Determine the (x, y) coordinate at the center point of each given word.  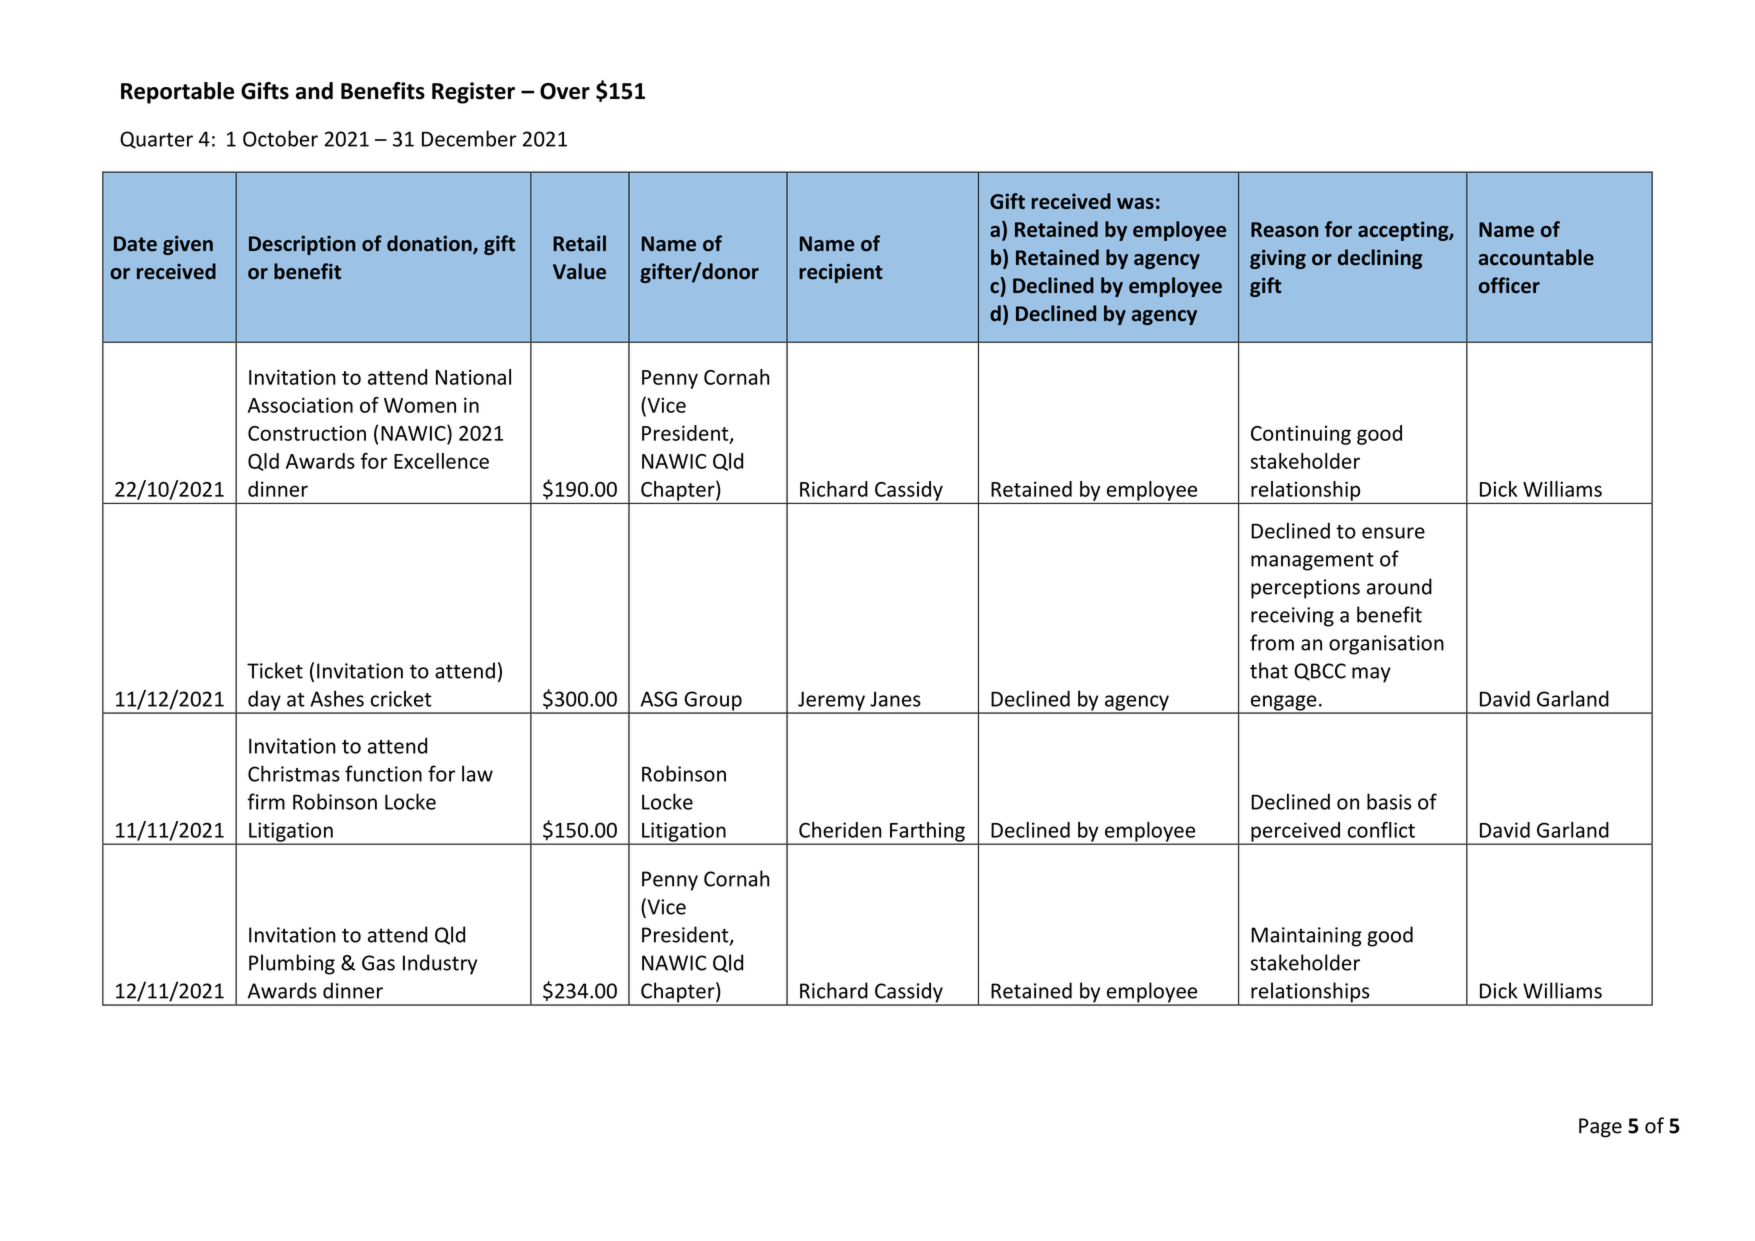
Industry (440, 964)
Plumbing (292, 964)
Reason (1284, 229)
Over (565, 91)
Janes (895, 699)
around (1399, 586)
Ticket (275, 670)
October (280, 138)
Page (1600, 1128)
